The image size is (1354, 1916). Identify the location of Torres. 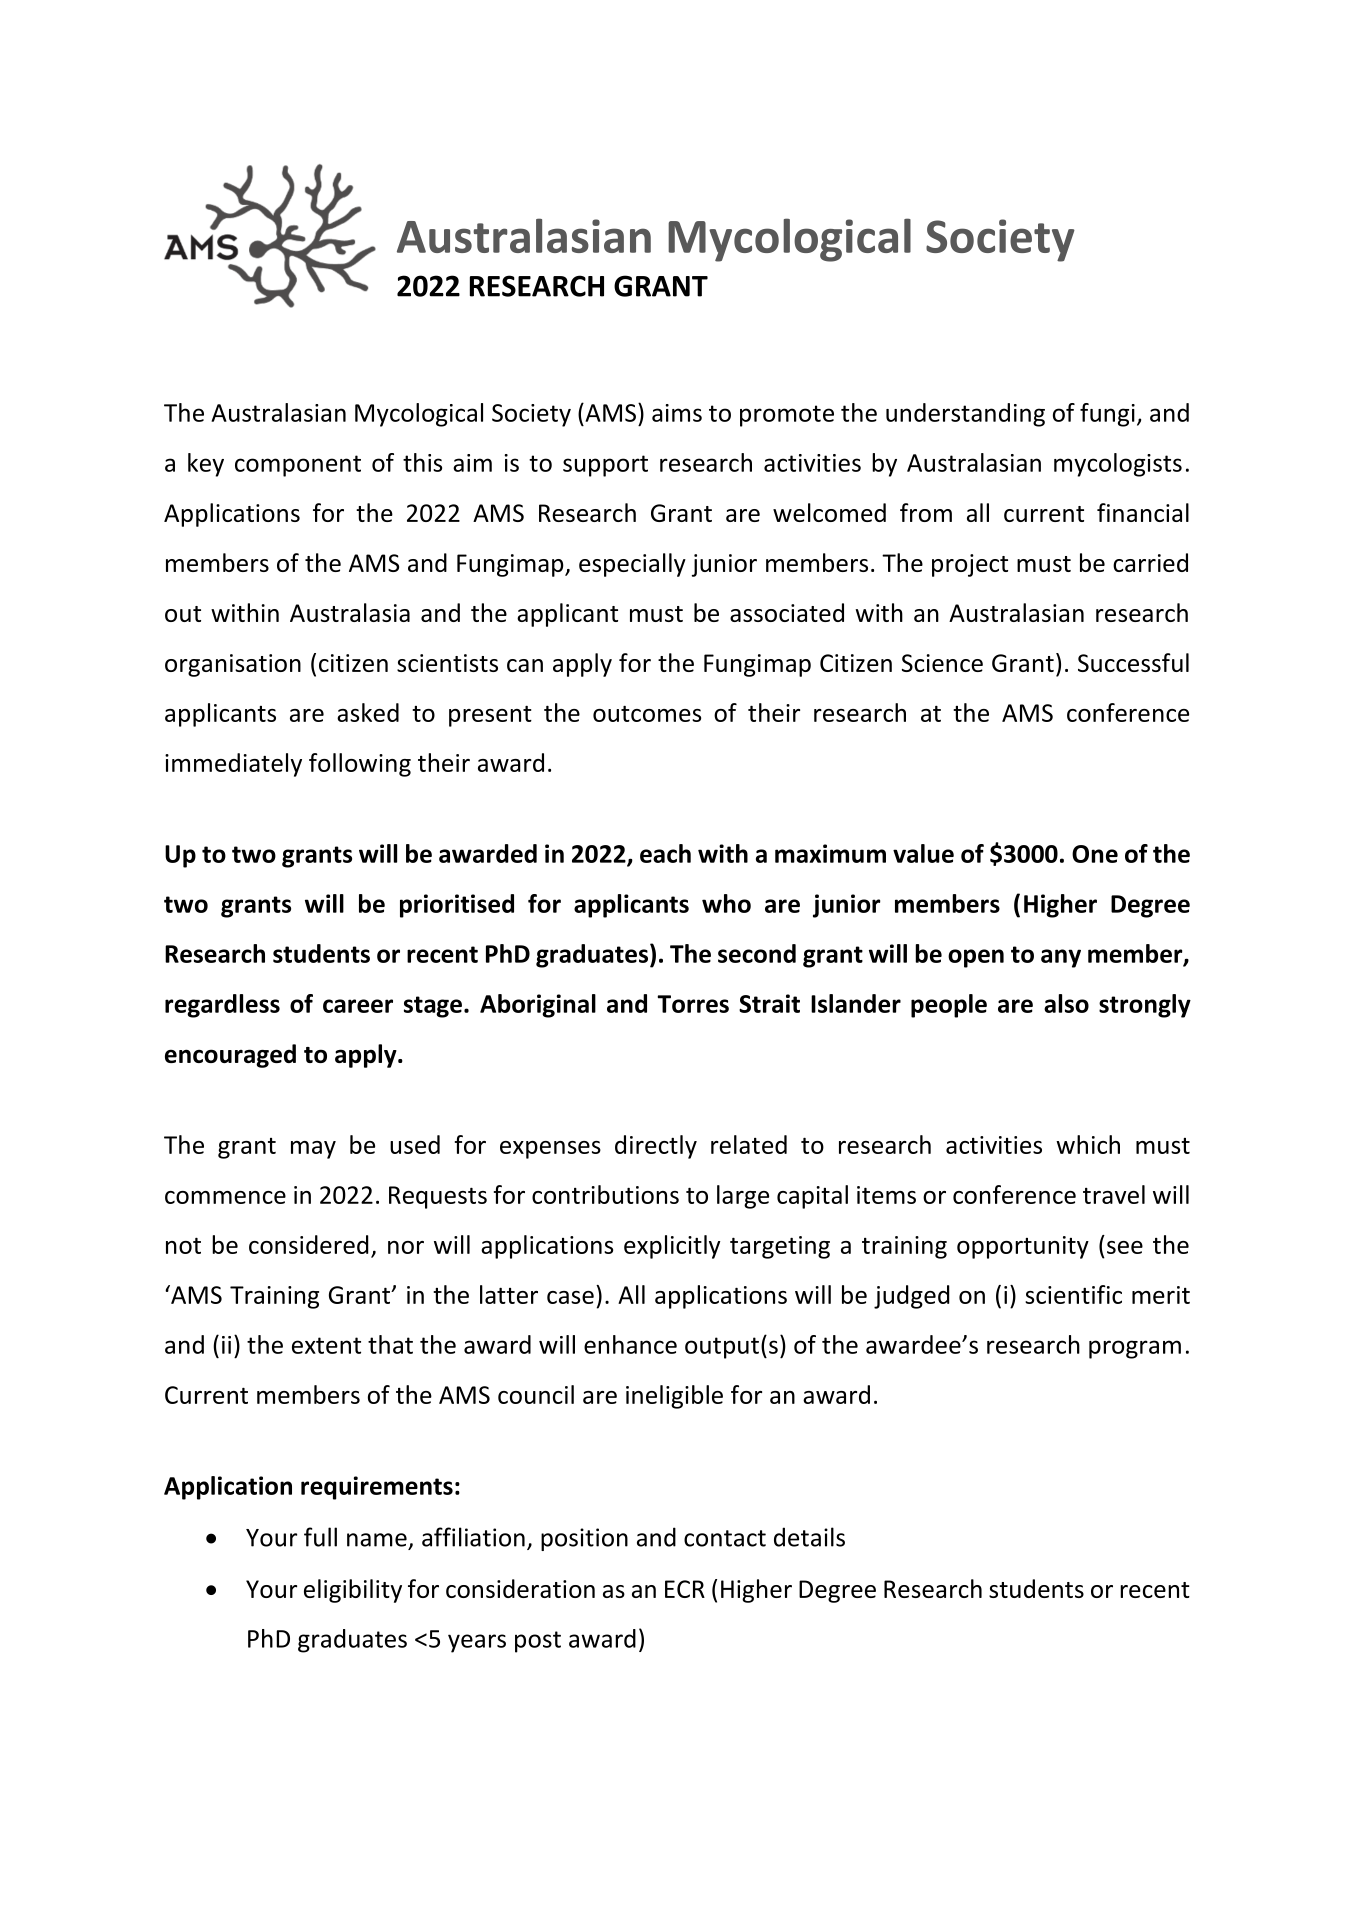
(693, 1004).
